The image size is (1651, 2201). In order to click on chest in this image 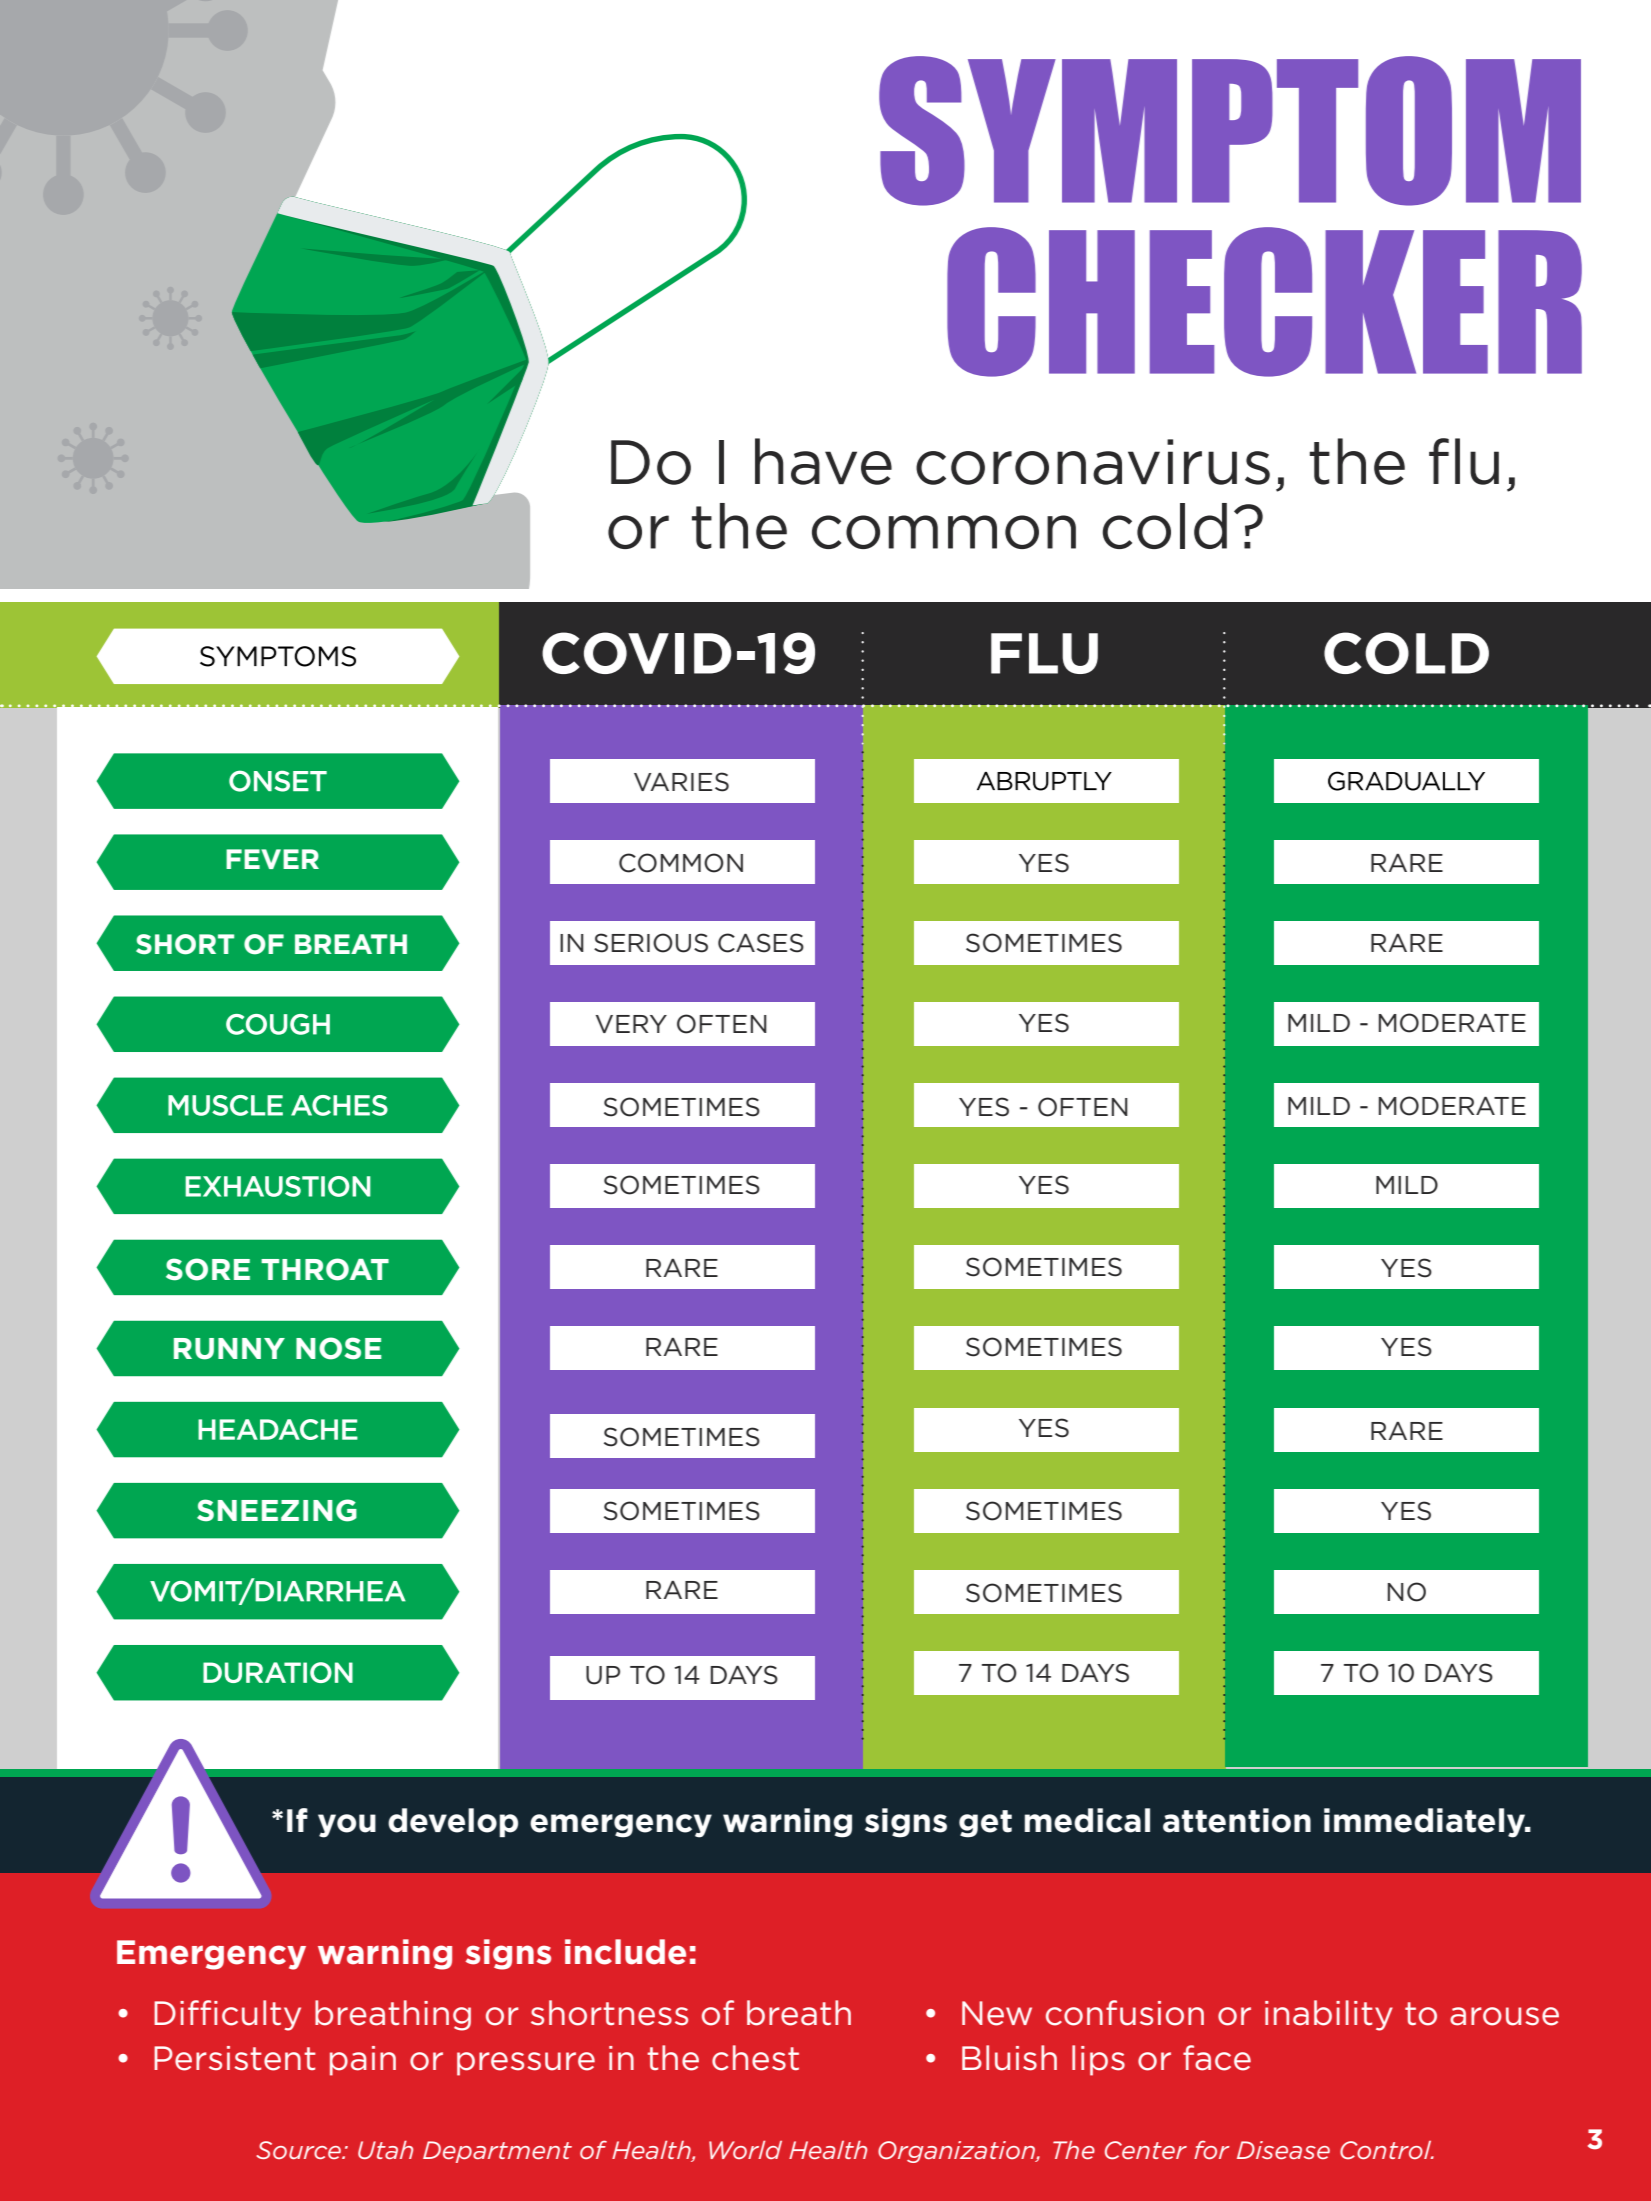, I will do `click(755, 2058)`.
